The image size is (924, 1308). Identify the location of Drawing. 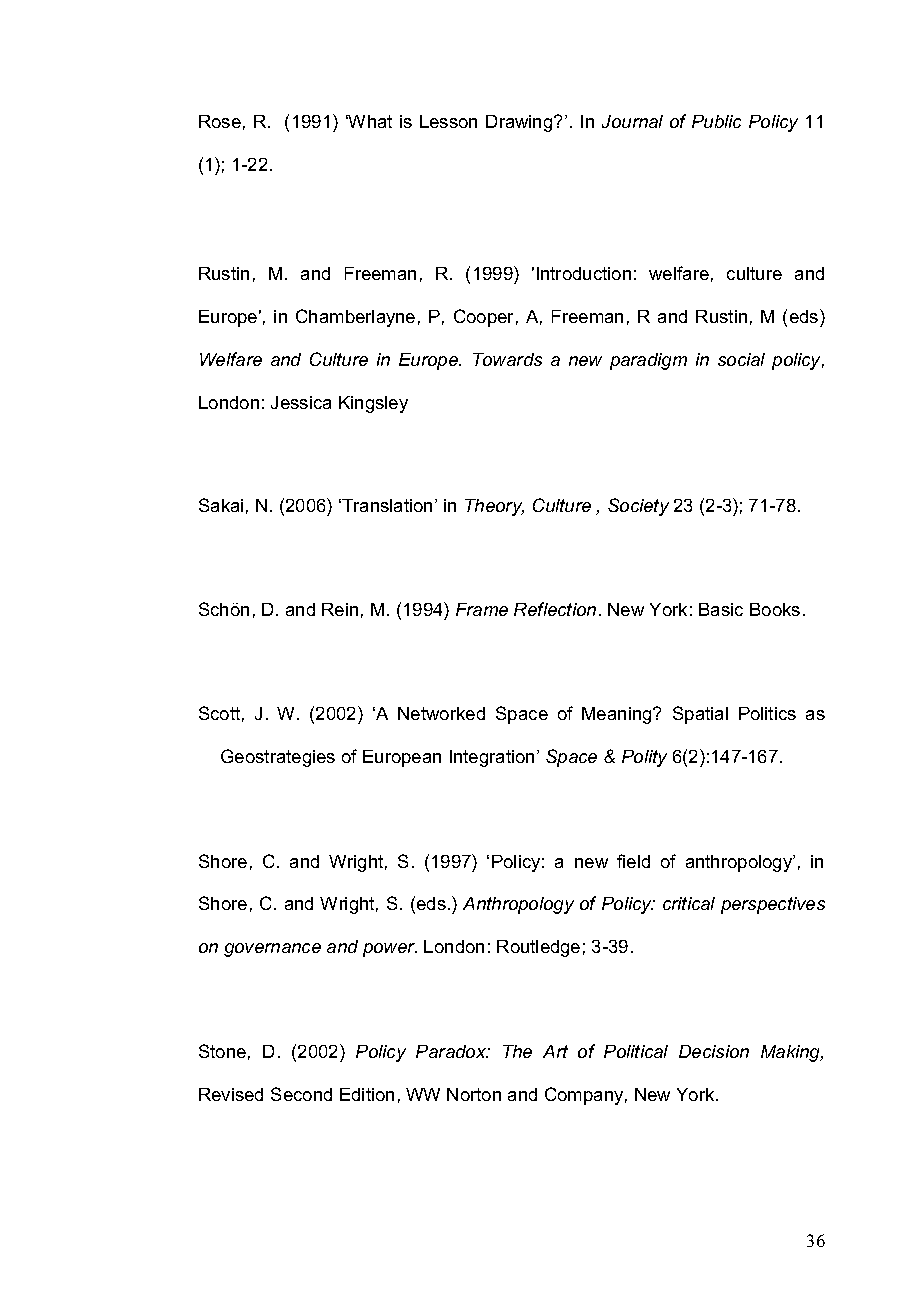
(520, 123).
